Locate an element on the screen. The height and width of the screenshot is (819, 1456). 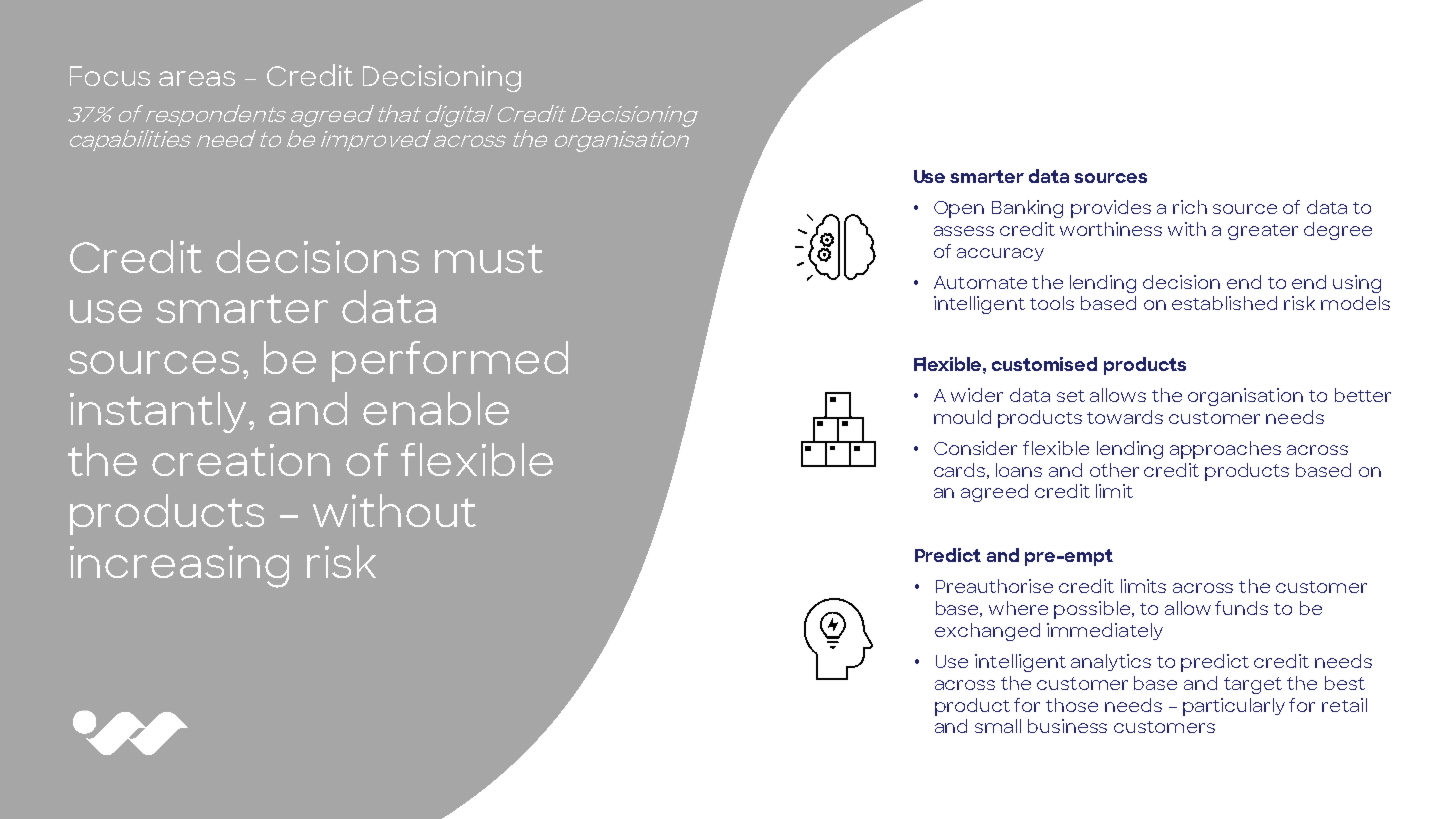
increasing is located at coordinates (179, 567).
